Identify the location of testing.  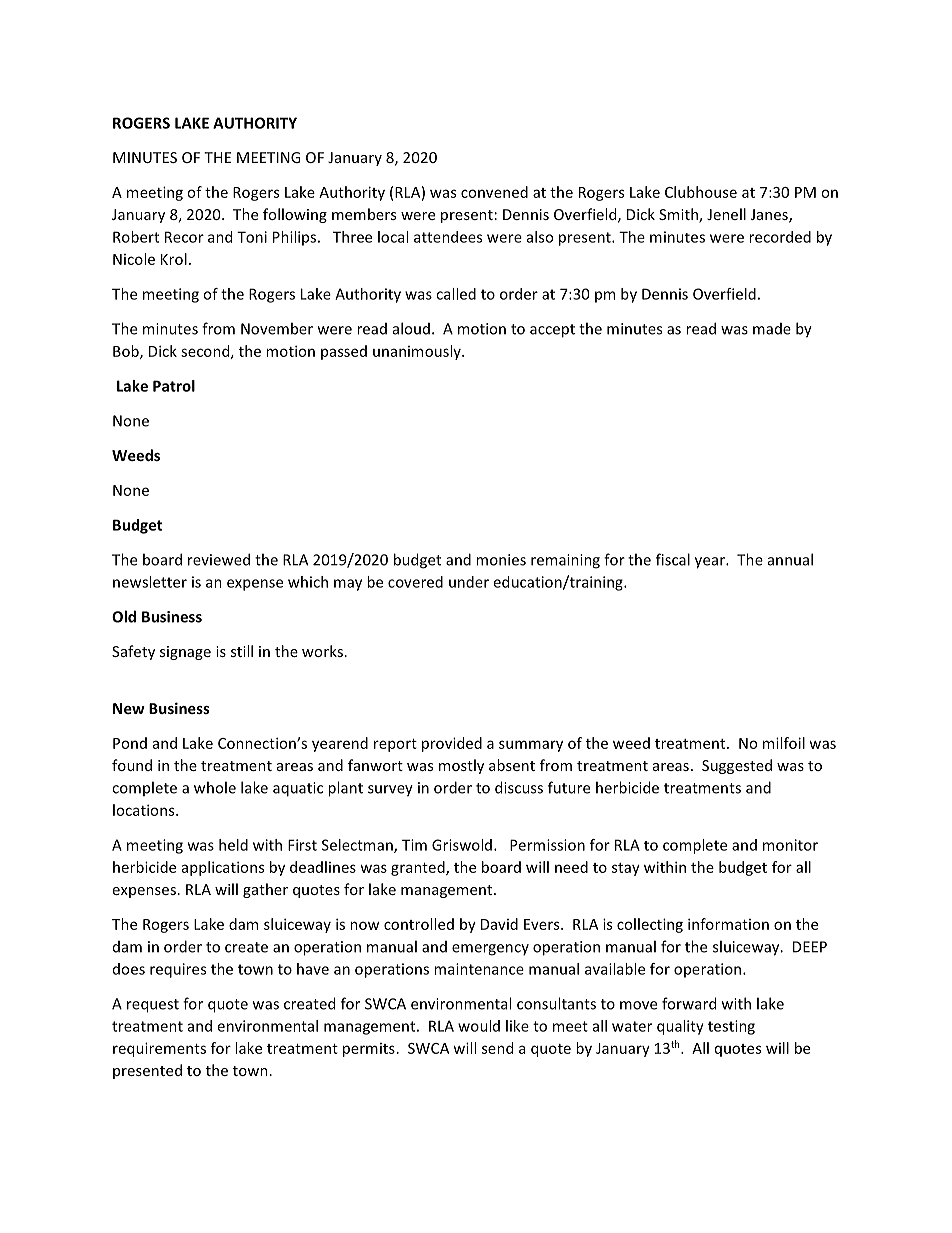
(731, 1027).
